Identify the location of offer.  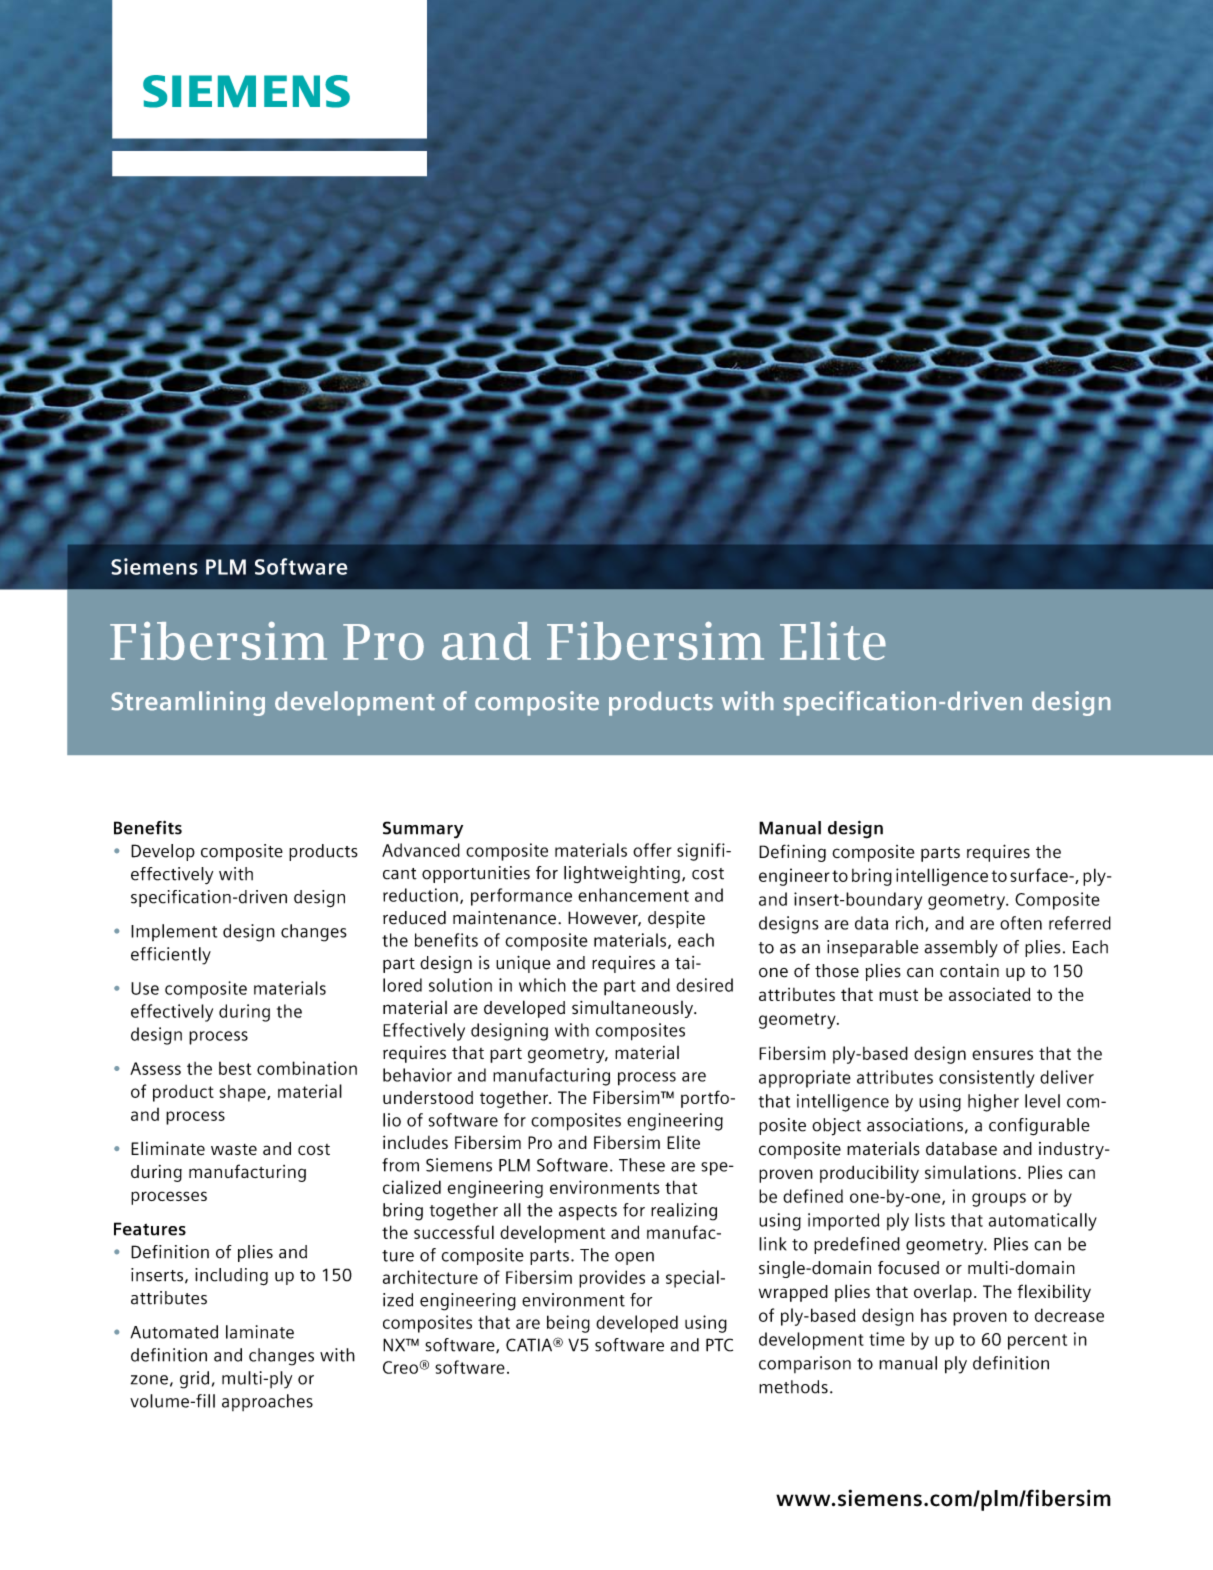
(652, 850).
